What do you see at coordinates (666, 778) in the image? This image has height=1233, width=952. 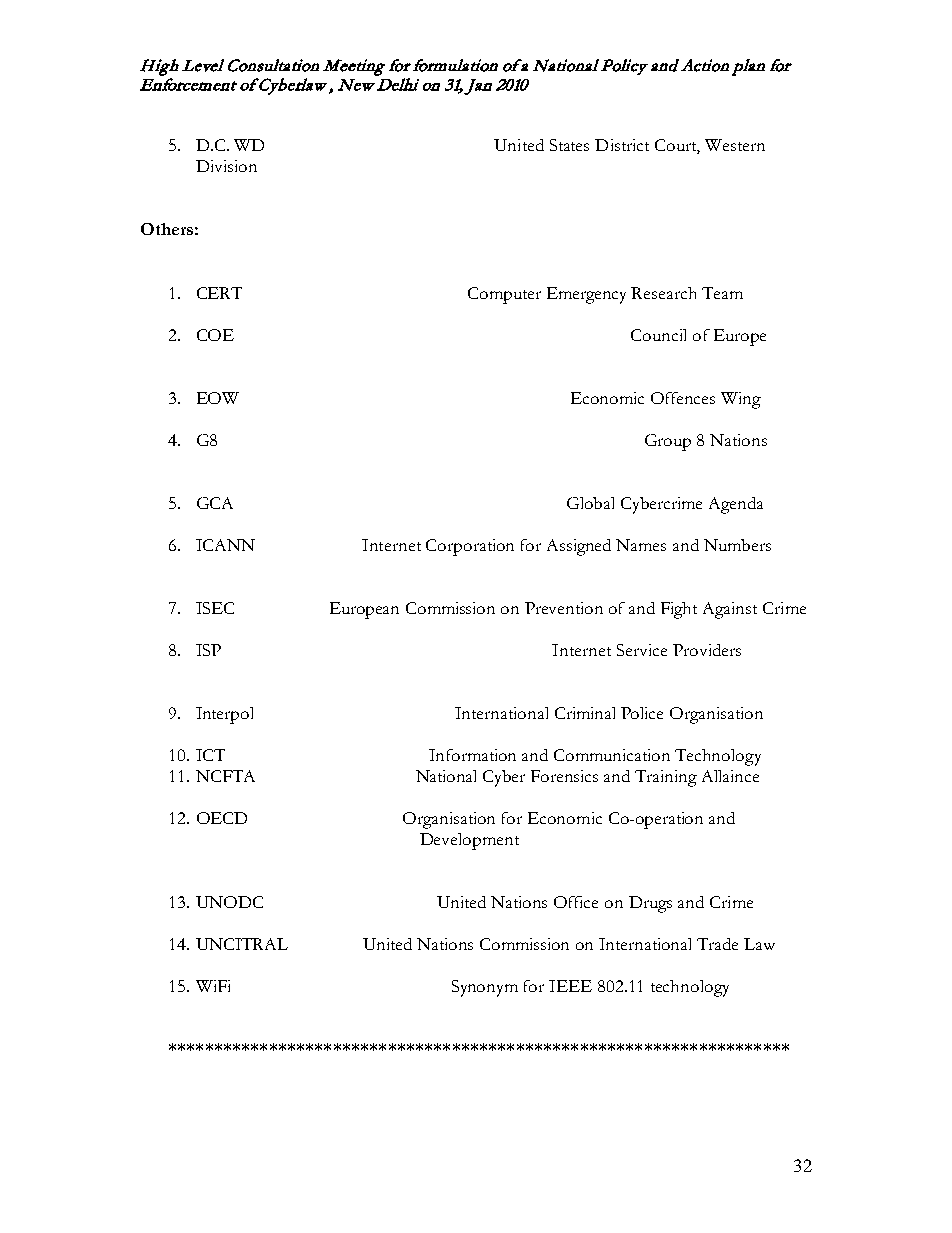 I see `Training` at bounding box center [666, 778].
